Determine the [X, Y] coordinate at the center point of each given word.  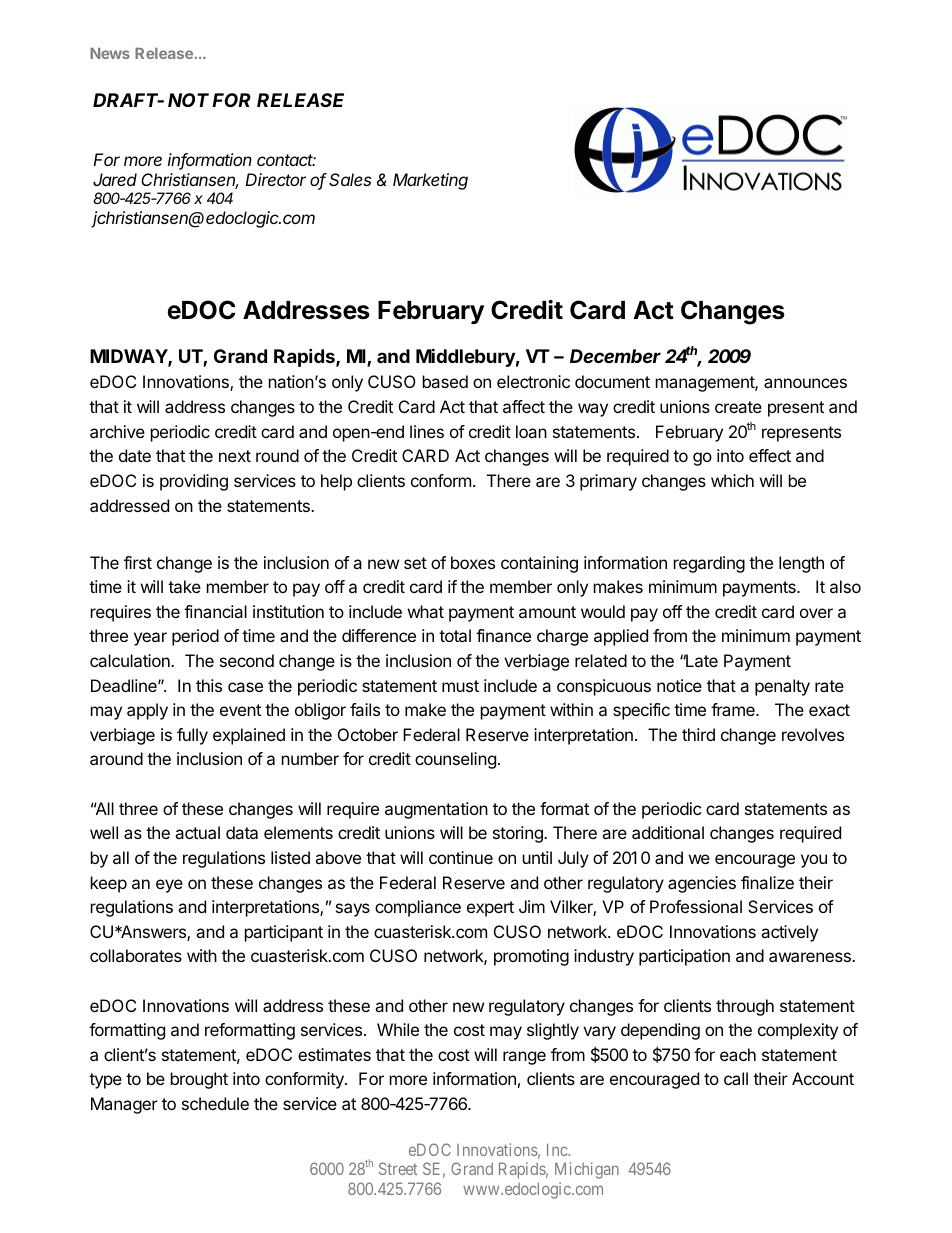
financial [215, 611]
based [445, 381]
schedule [215, 1103]
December [615, 356]
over [816, 613]
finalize [767, 882]
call [736, 1078]
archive [117, 431]
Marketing [430, 181]
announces [805, 383]
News [110, 53]
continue [461, 857]
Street [398, 1168]
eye [169, 886]
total [455, 635]
